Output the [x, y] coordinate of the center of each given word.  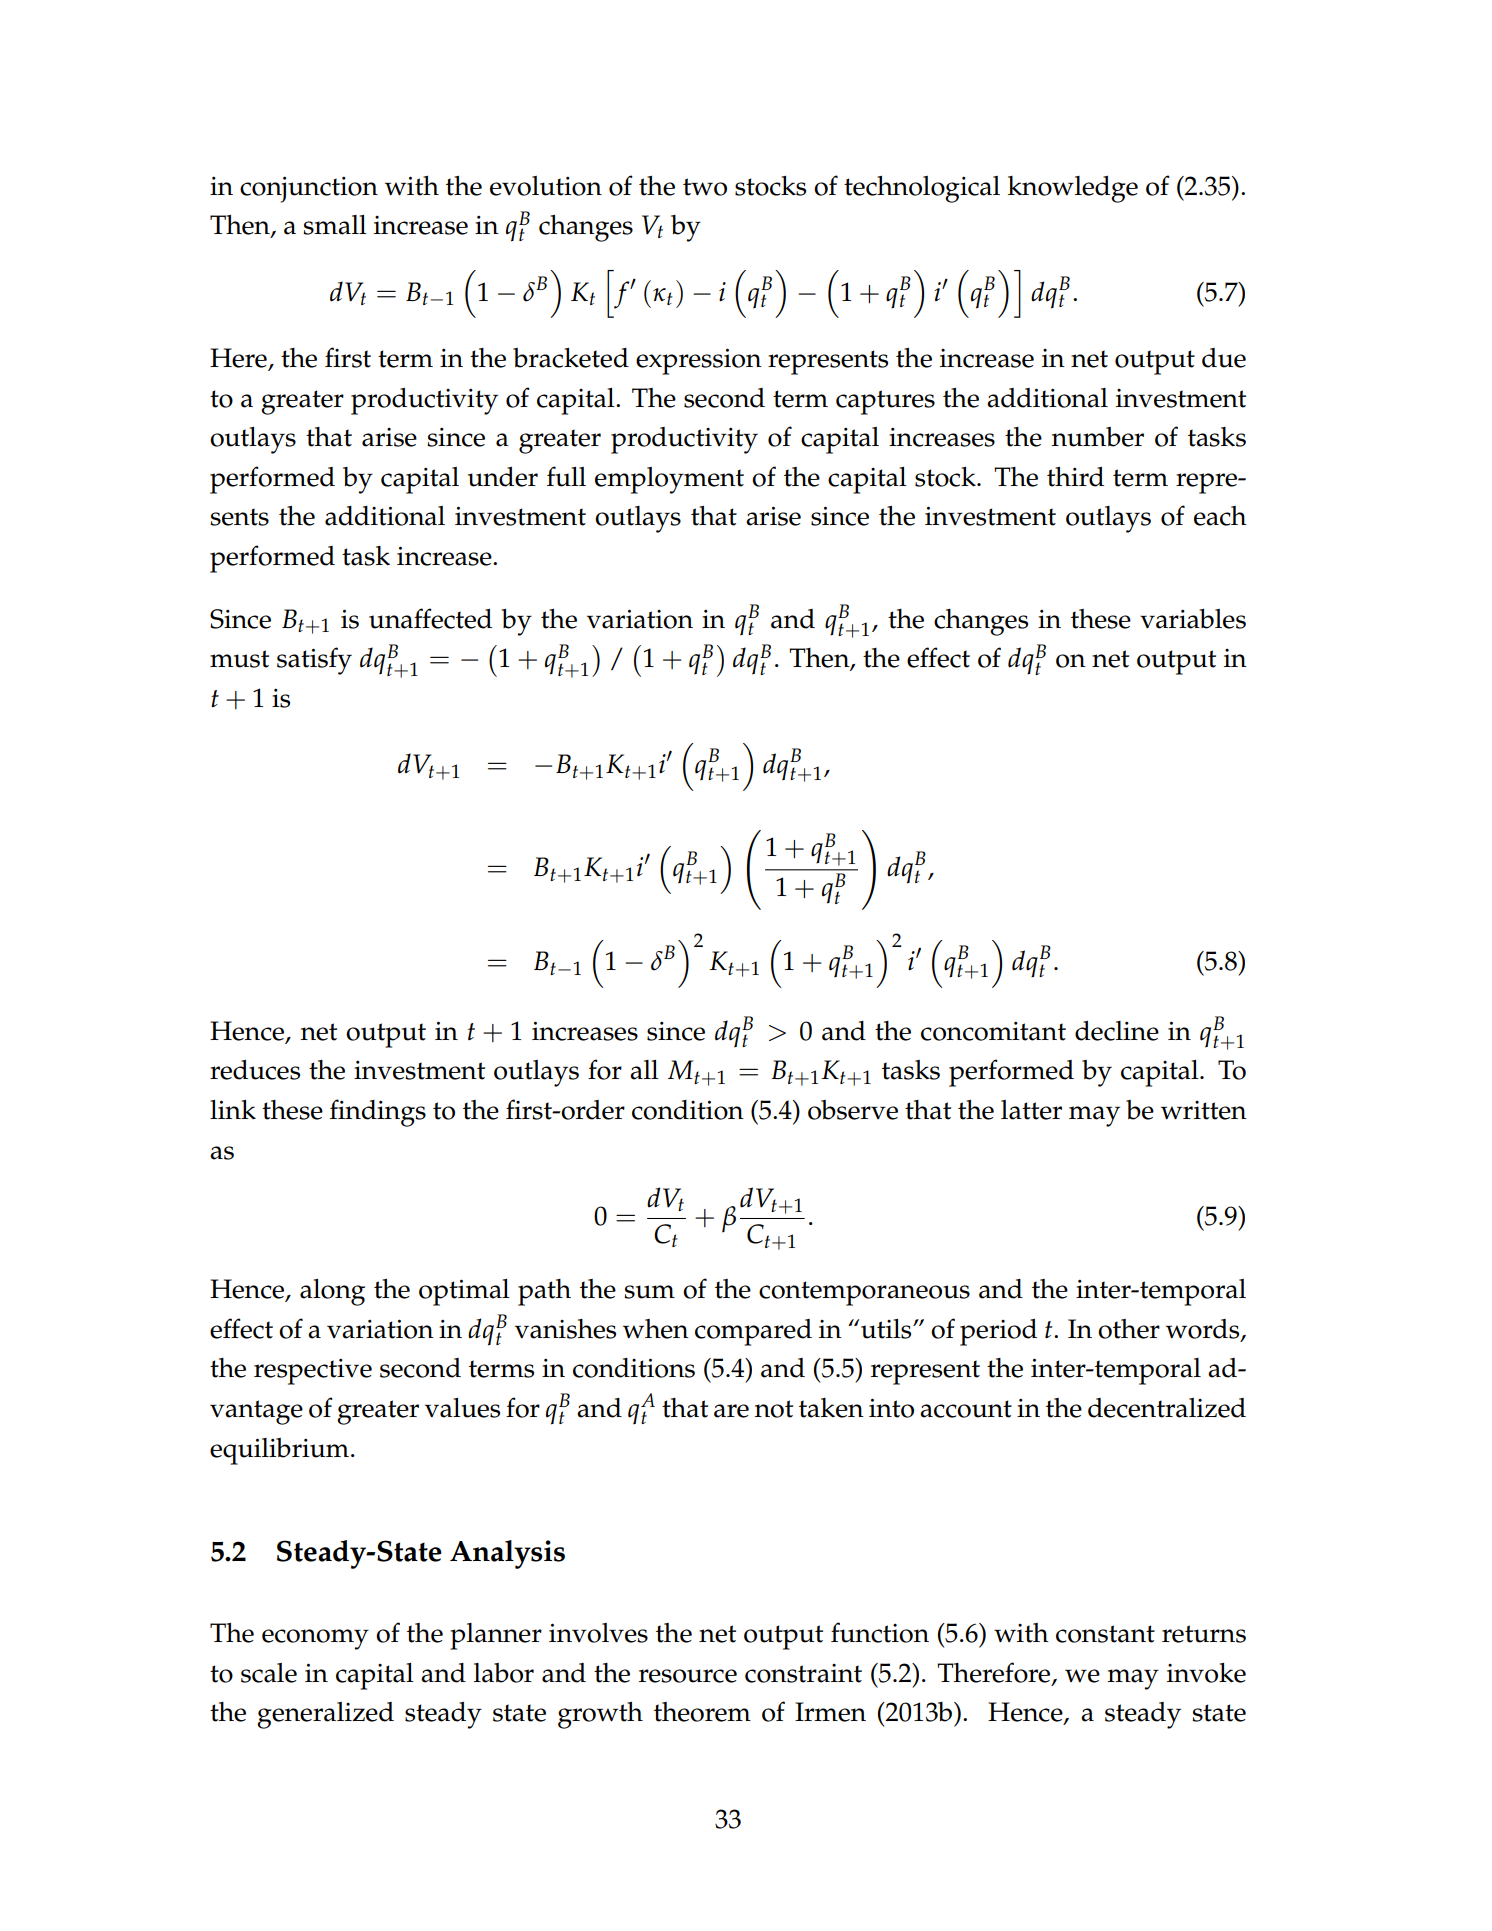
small [335, 225]
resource [688, 1676]
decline [1117, 1031]
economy [315, 1639]
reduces [255, 1070]
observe [853, 1110]
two [705, 187]
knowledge [1073, 189]
